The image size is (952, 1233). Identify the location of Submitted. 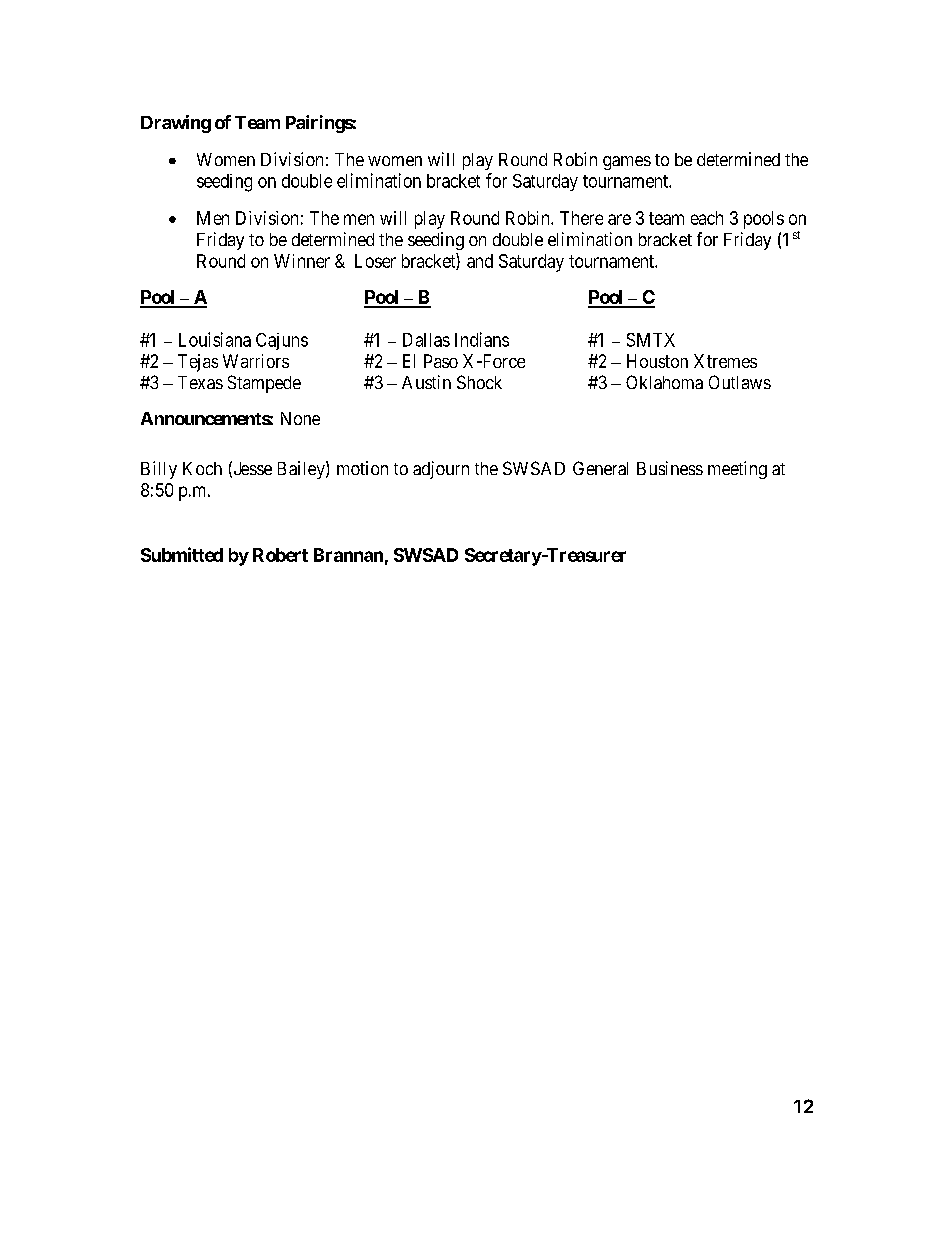
(182, 554).
